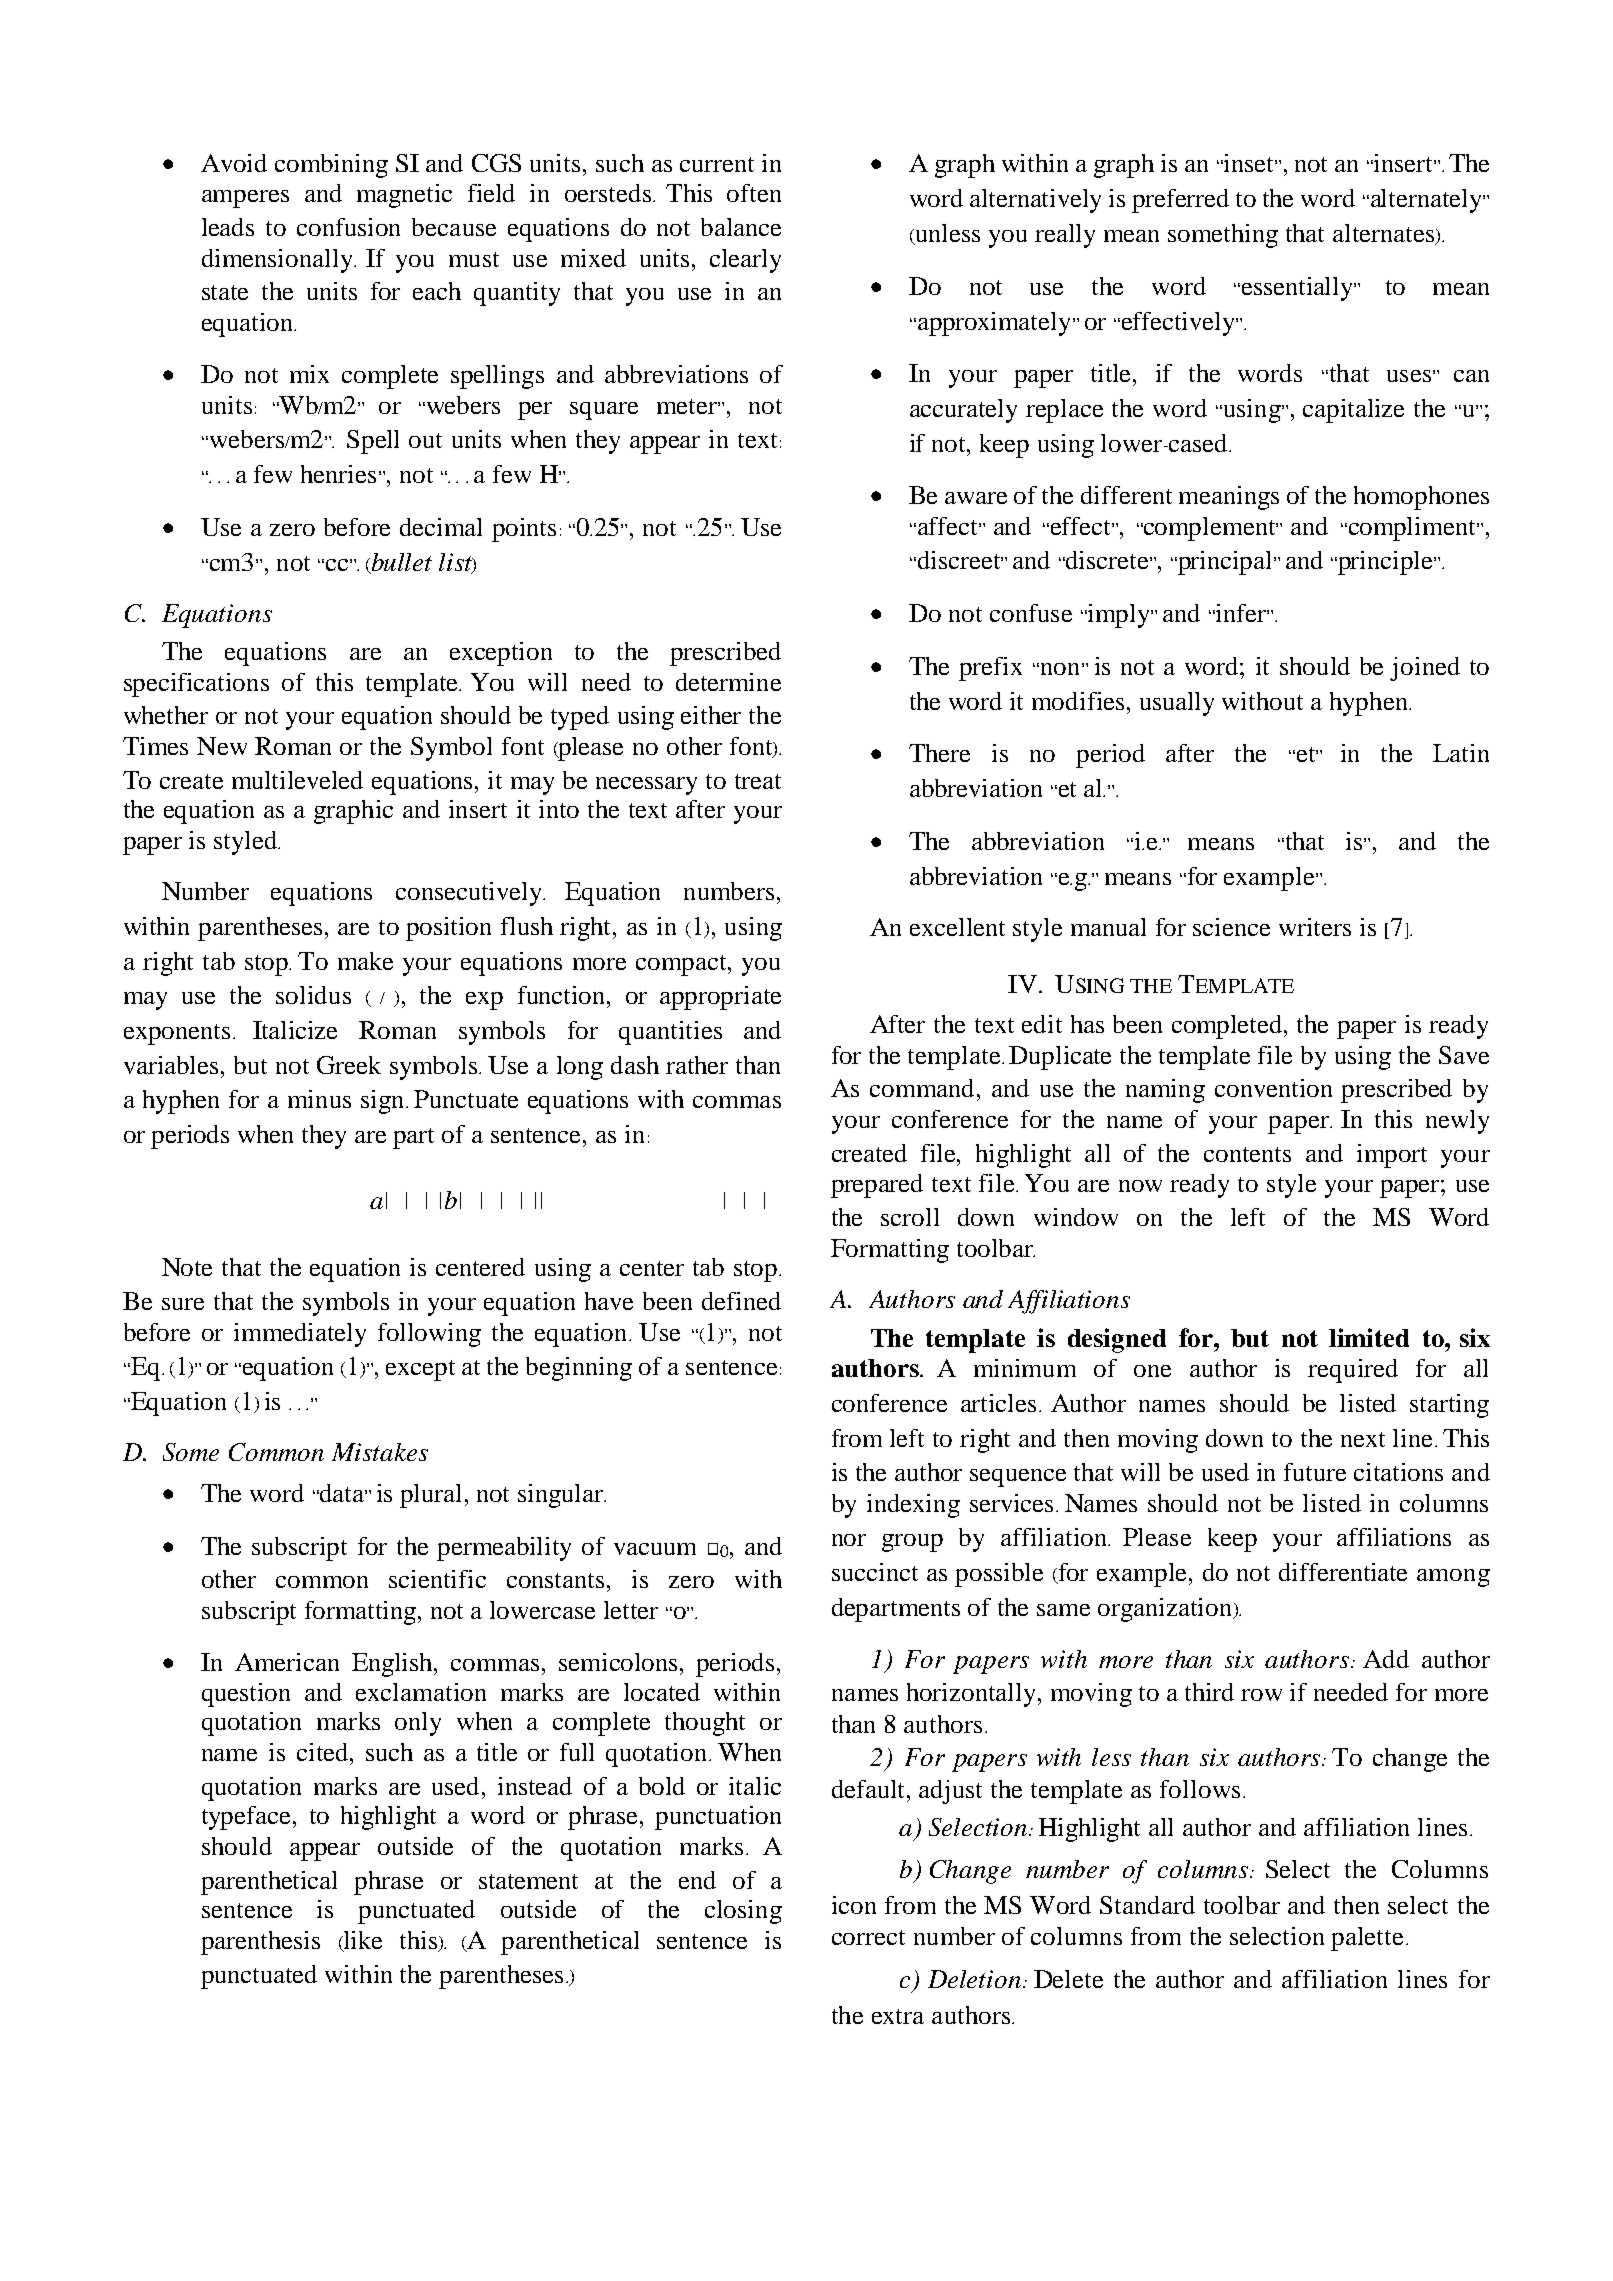 Image resolution: width=1613 pixels, height=2281 pixels. Describe the element at coordinates (348, 227) in the screenshot. I see `confusion` at that location.
